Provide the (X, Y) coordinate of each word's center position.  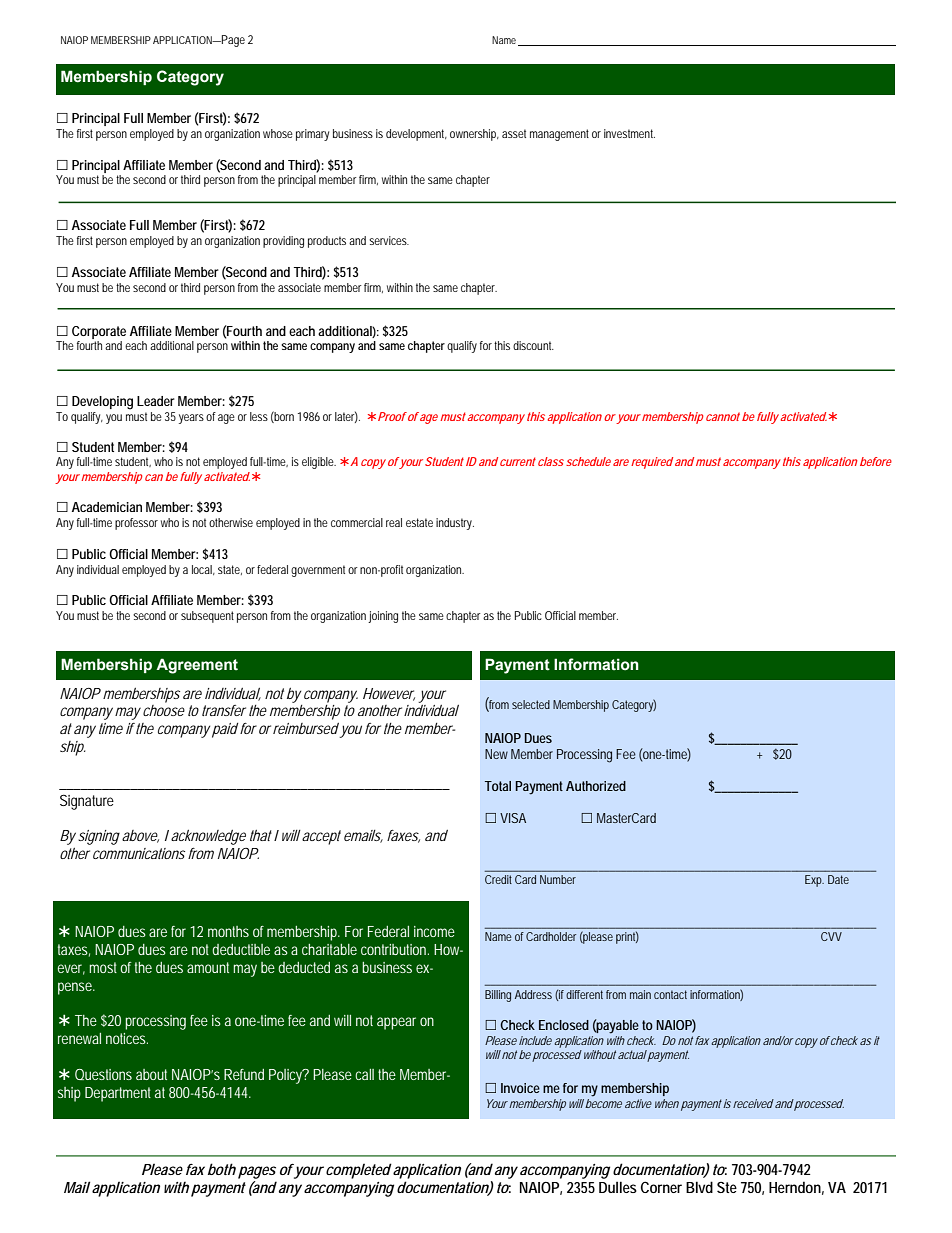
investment (629, 133)
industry (454, 524)
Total (498, 786)
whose (278, 133)
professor (136, 524)
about (151, 1074)
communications (139, 853)
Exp (814, 881)
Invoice (520, 1088)
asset (514, 133)
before (876, 461)
